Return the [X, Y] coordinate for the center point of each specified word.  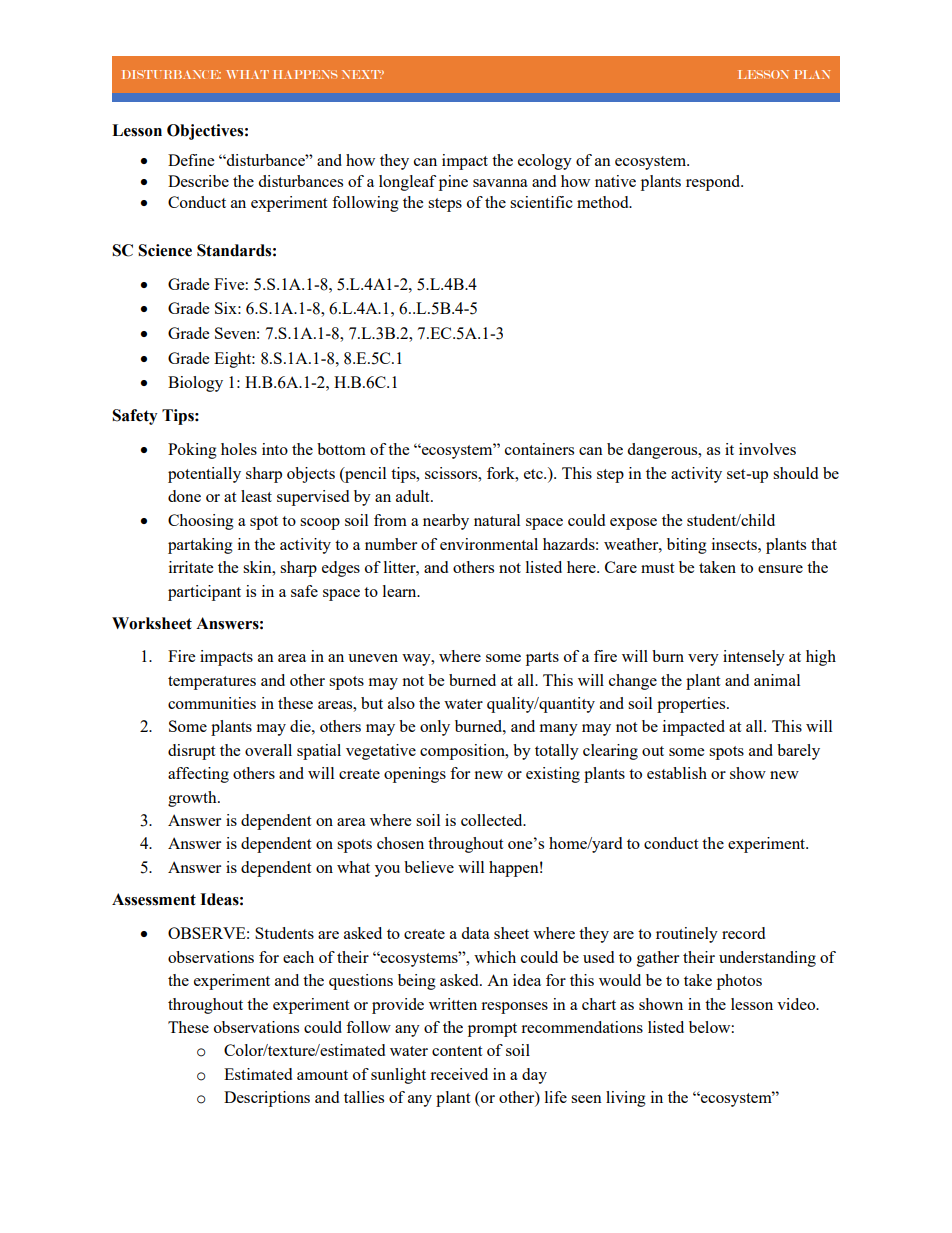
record [743, 933]
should [795, 473]
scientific [541, 202]
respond [714, 183]
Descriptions [267, 1099]
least [256, 496]
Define [191, 160]
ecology [545, 162]
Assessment [154, 899]
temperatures [212, 683]
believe [429, 867]
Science [165, 250]
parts [542, 659]
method [604, 202]
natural [497, 520]
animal [777, 680]
